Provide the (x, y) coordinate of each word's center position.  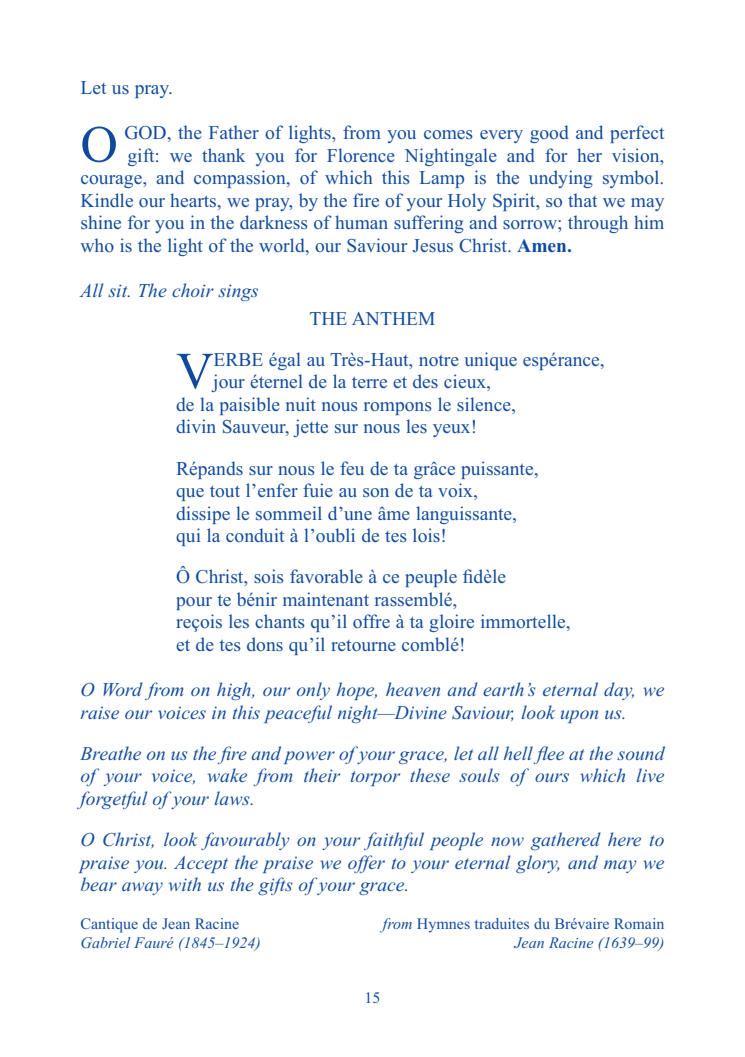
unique (490, 361)
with (185, 884)
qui (188, 537)
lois (426, 535)
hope (357, 691)
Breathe (110, 753)
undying (561, 179)
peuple (431, 578)
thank (223, 155)
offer (366, 864)
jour (228, 383)
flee (548, 755)
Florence (361, 155)
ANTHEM (393, 318)
